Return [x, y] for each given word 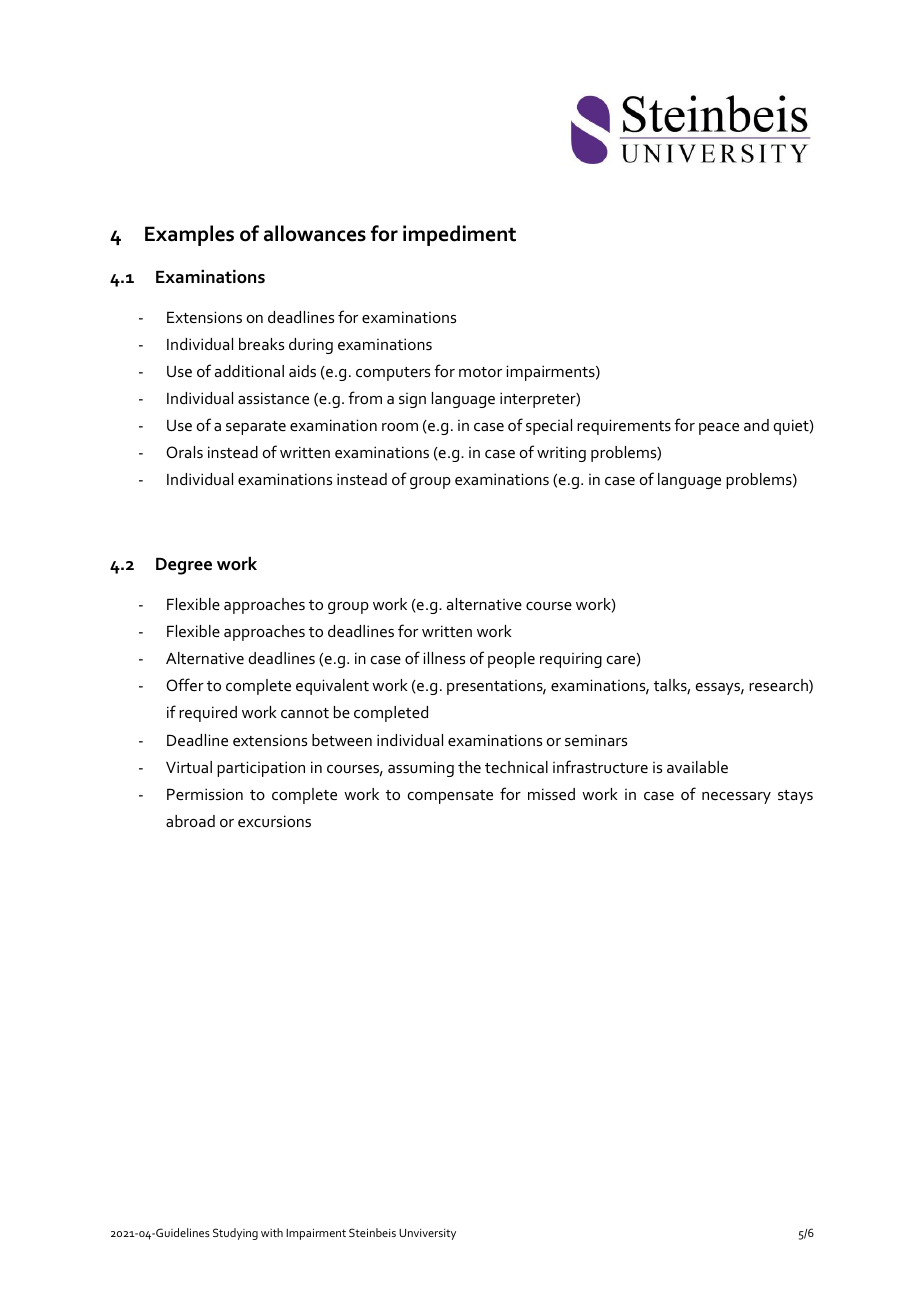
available [697, 767]
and [756, 425]
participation [261, 769]
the [469, 767]
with [272, 1232]
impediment [459, 235]
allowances [315, 233]
